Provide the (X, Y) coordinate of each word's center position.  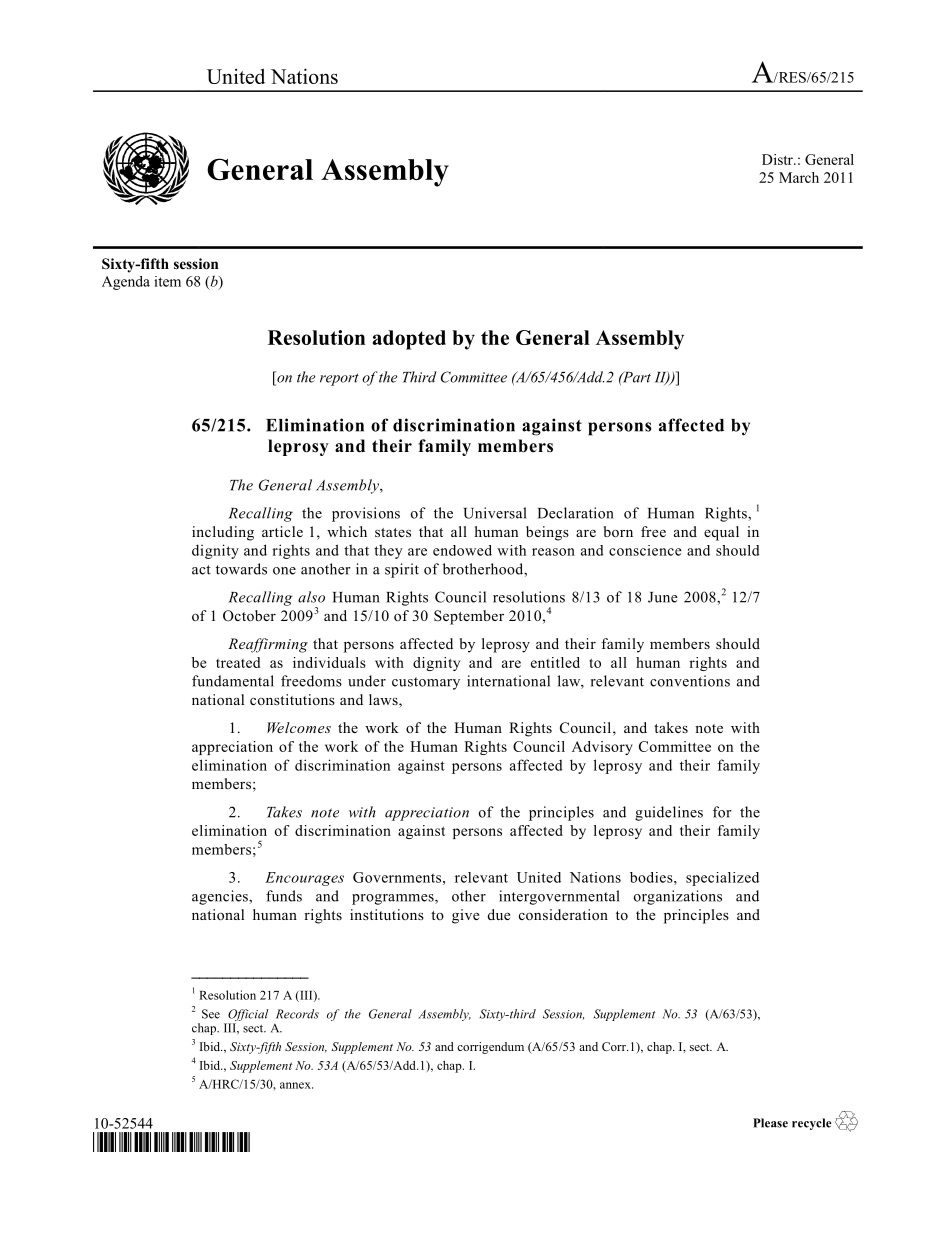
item (167, 281)
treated (238, 662)
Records (297, 1014)
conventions (690, 681)
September (469, 617)
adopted (409, 340)
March (799, 177)
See (211, 1014)
